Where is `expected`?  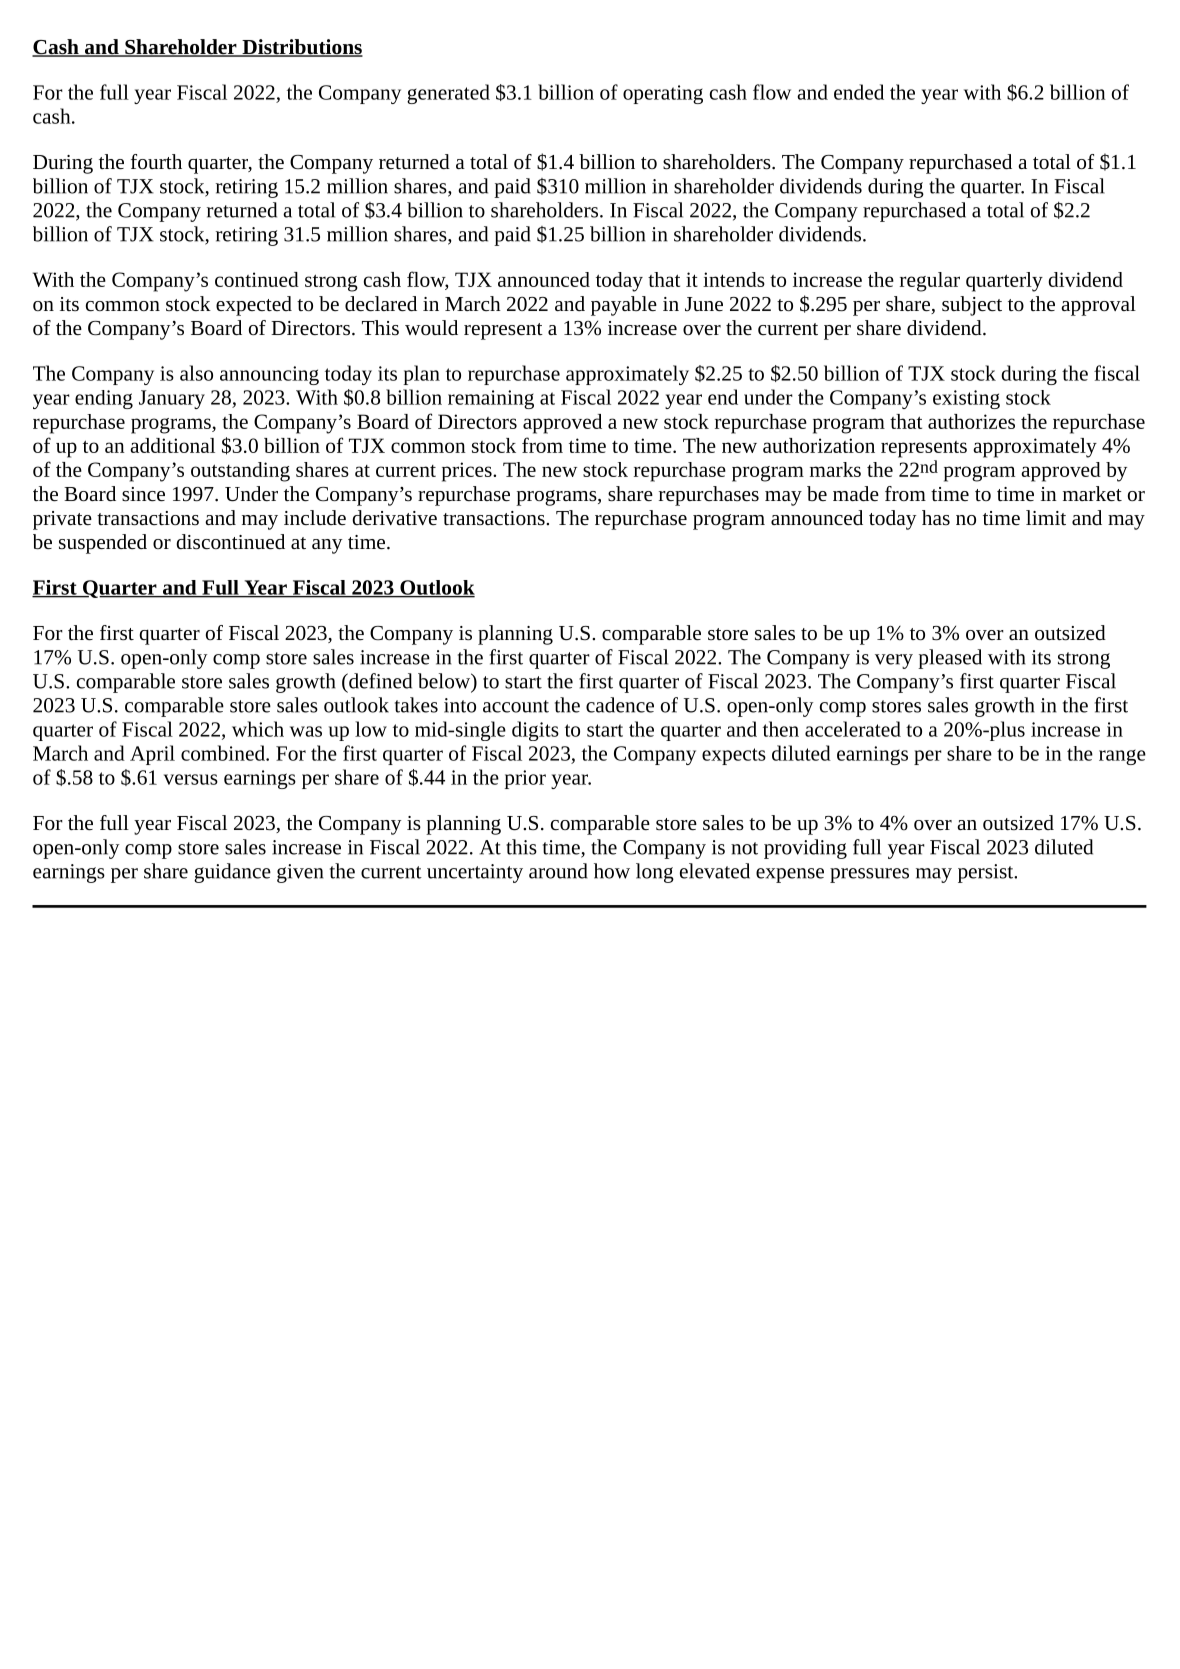 expected is located at coordinates (254, 306).
